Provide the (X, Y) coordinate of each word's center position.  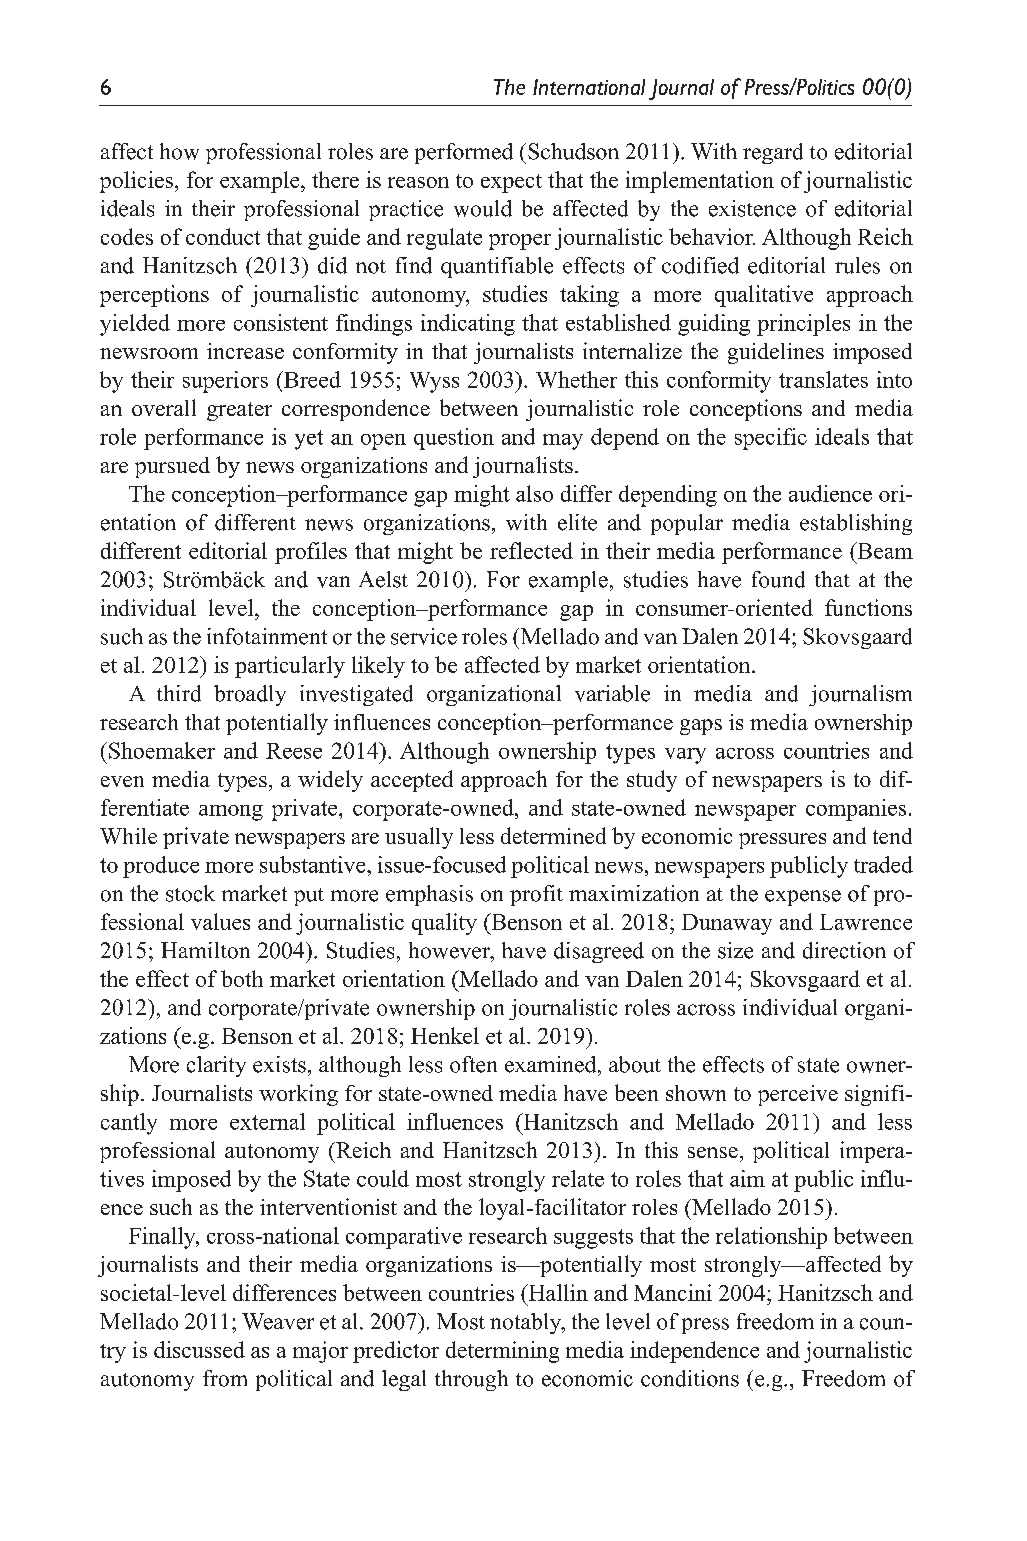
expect (511, 183)
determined (553, 835)
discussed (199, 1349)
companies (856, 810)
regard (773, 153)
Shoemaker (162, 750)
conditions (690, 1378)
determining (502, 1352)
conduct (223, 236)
